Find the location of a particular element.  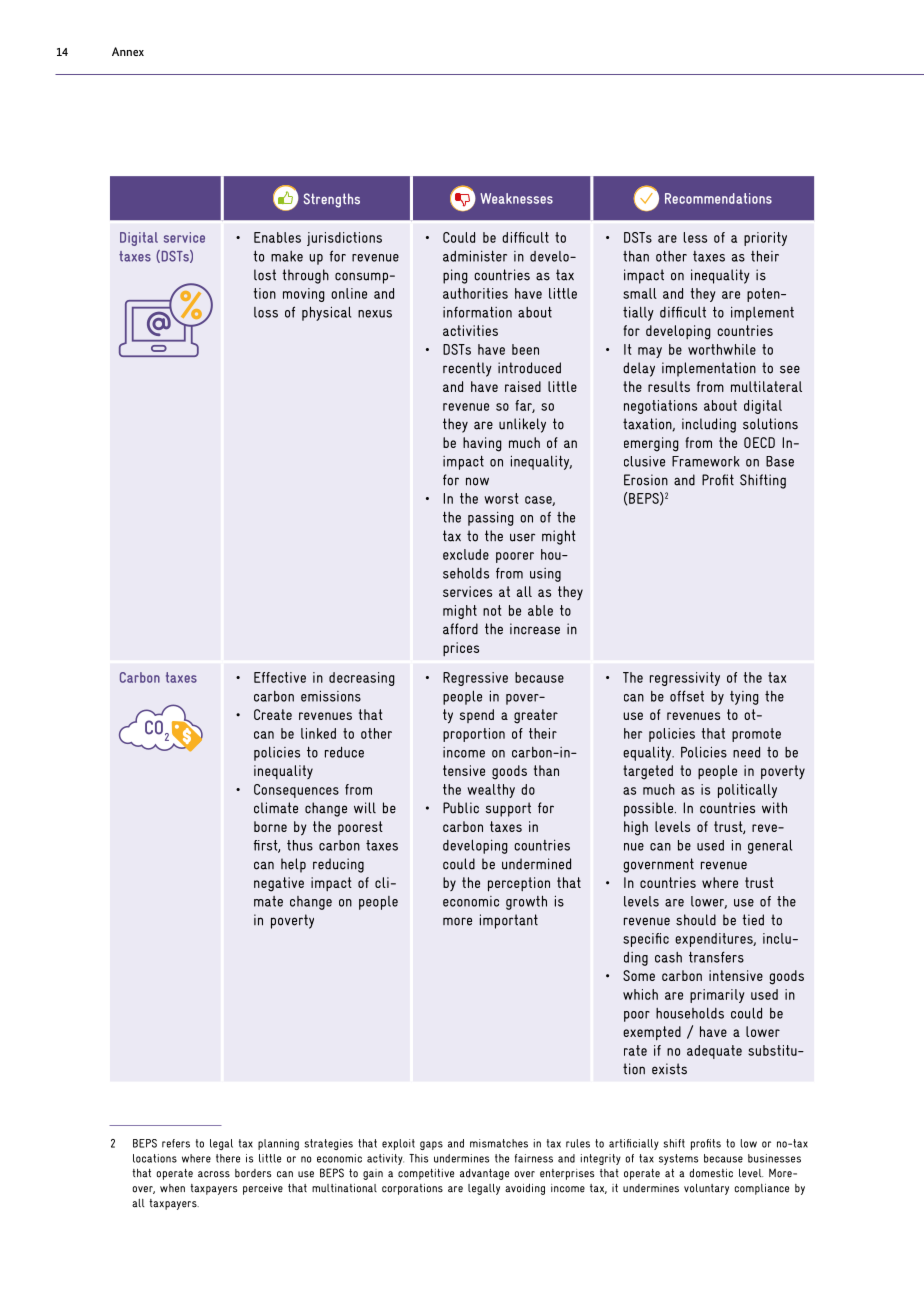

Annex is located at coordinates (128, 51).
